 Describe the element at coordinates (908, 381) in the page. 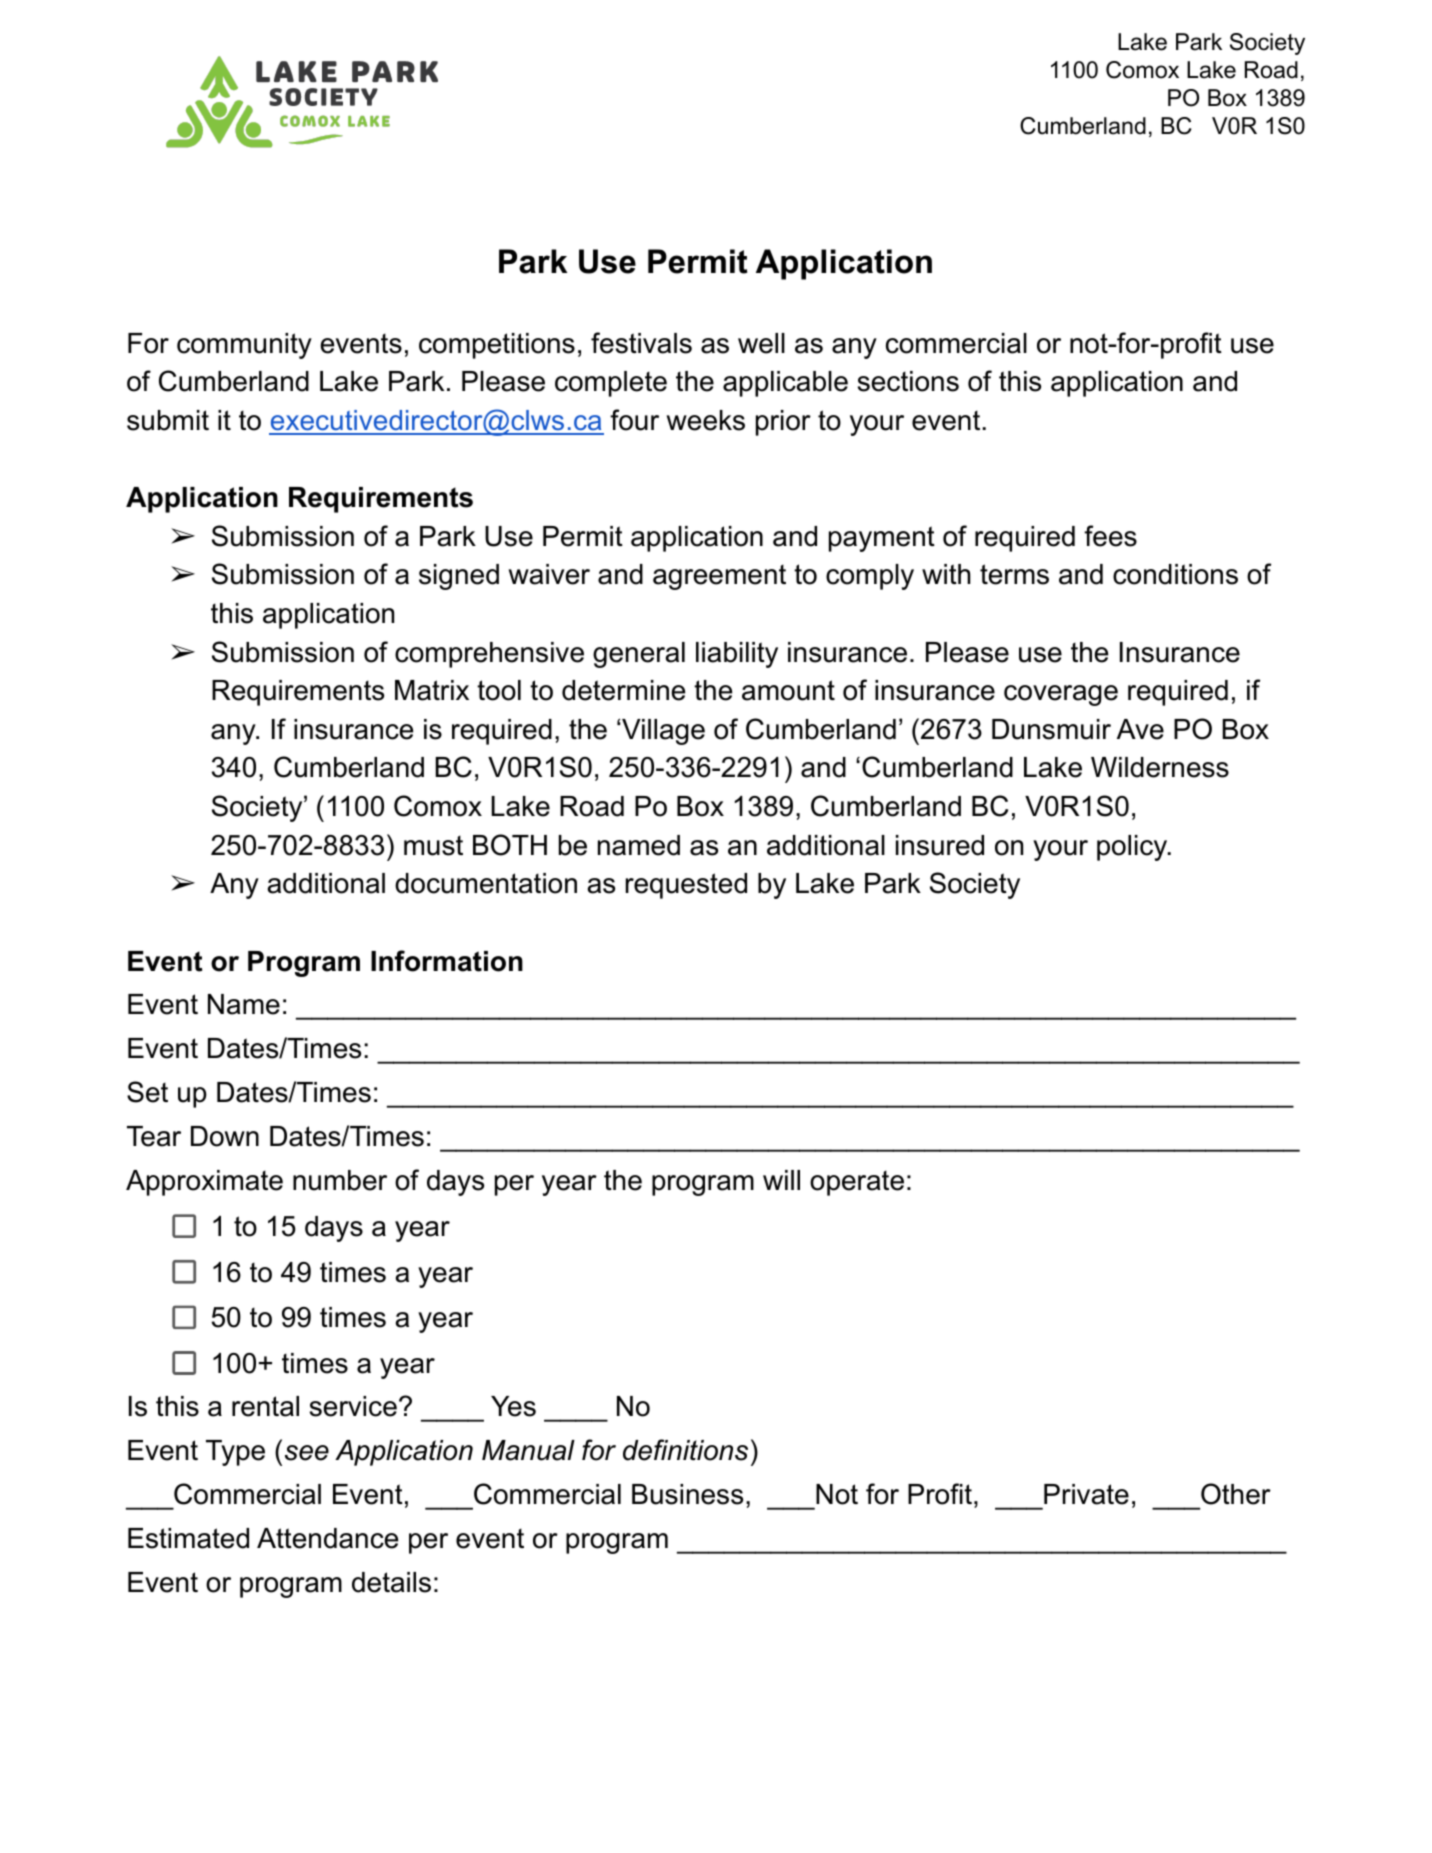

I see `sections` at that location.
